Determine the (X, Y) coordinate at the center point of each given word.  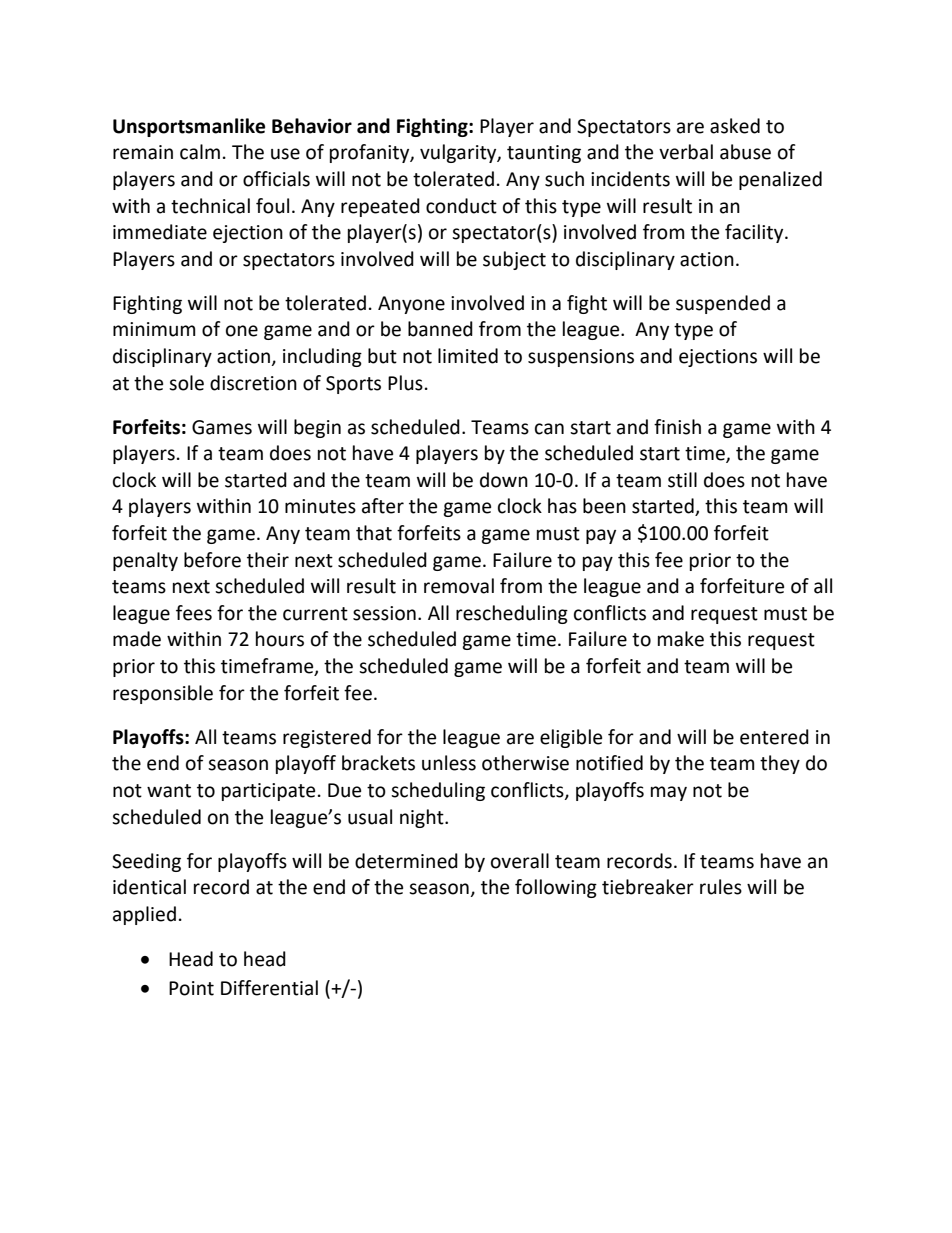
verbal (686, 152)
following (556, 888)
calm (200, 152)
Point (191, 988)
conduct (461, 206)
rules (721, 887)
